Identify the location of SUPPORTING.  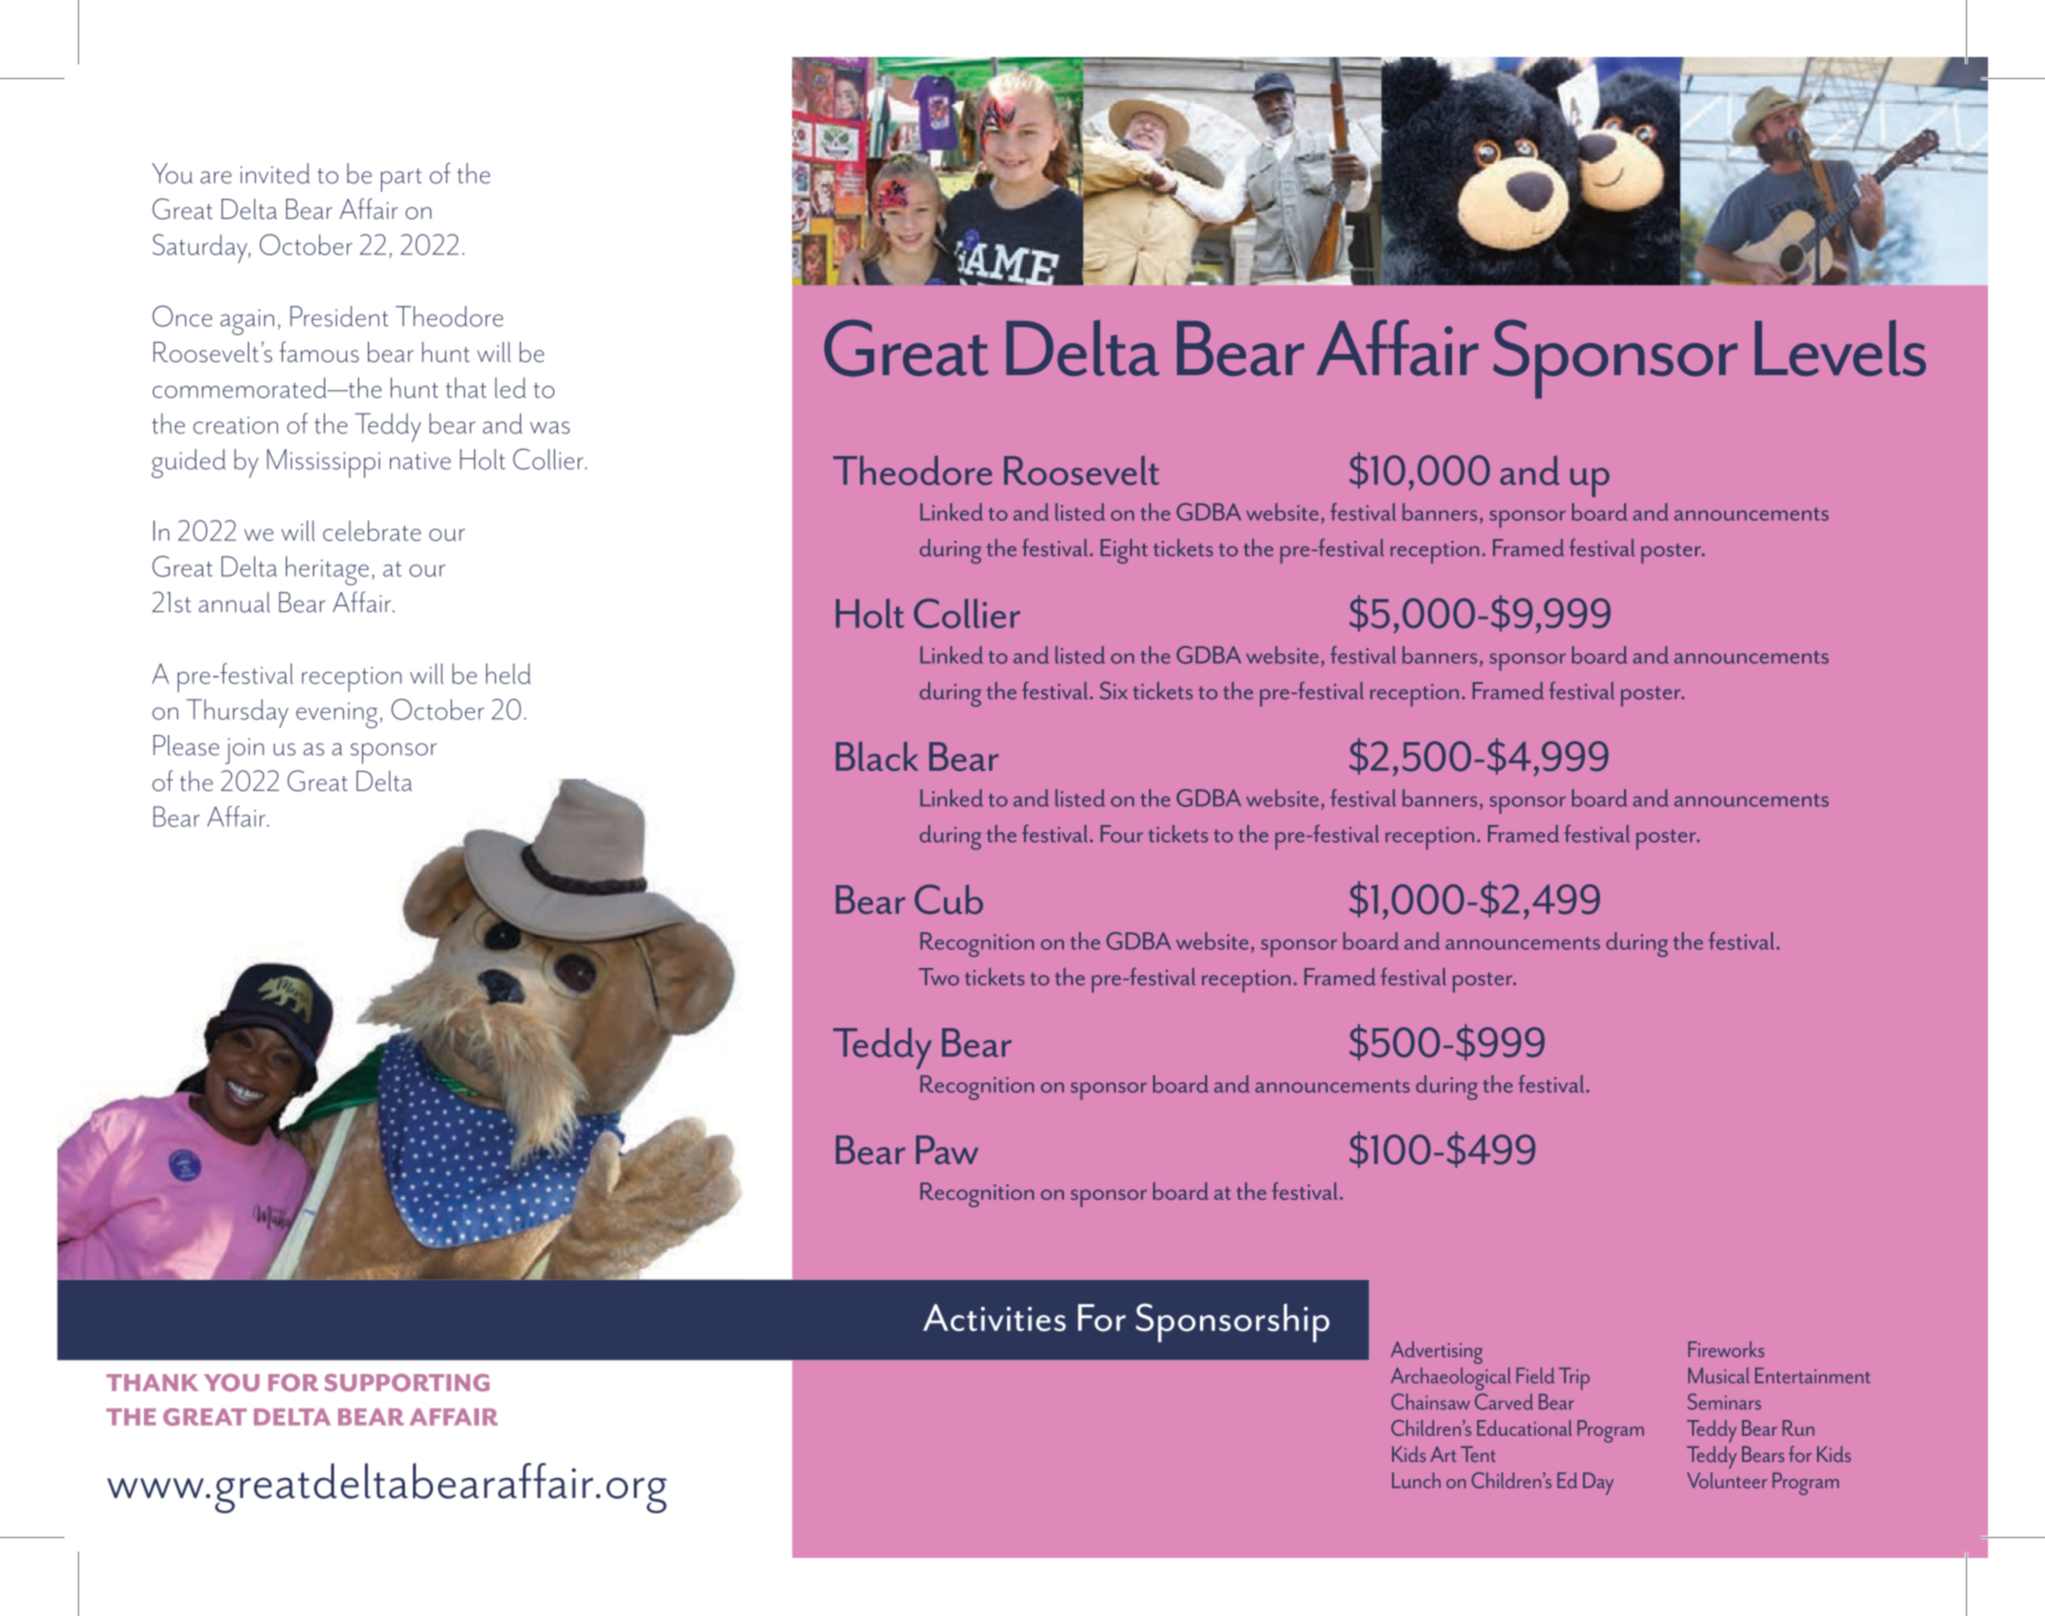
(407, 1383).
